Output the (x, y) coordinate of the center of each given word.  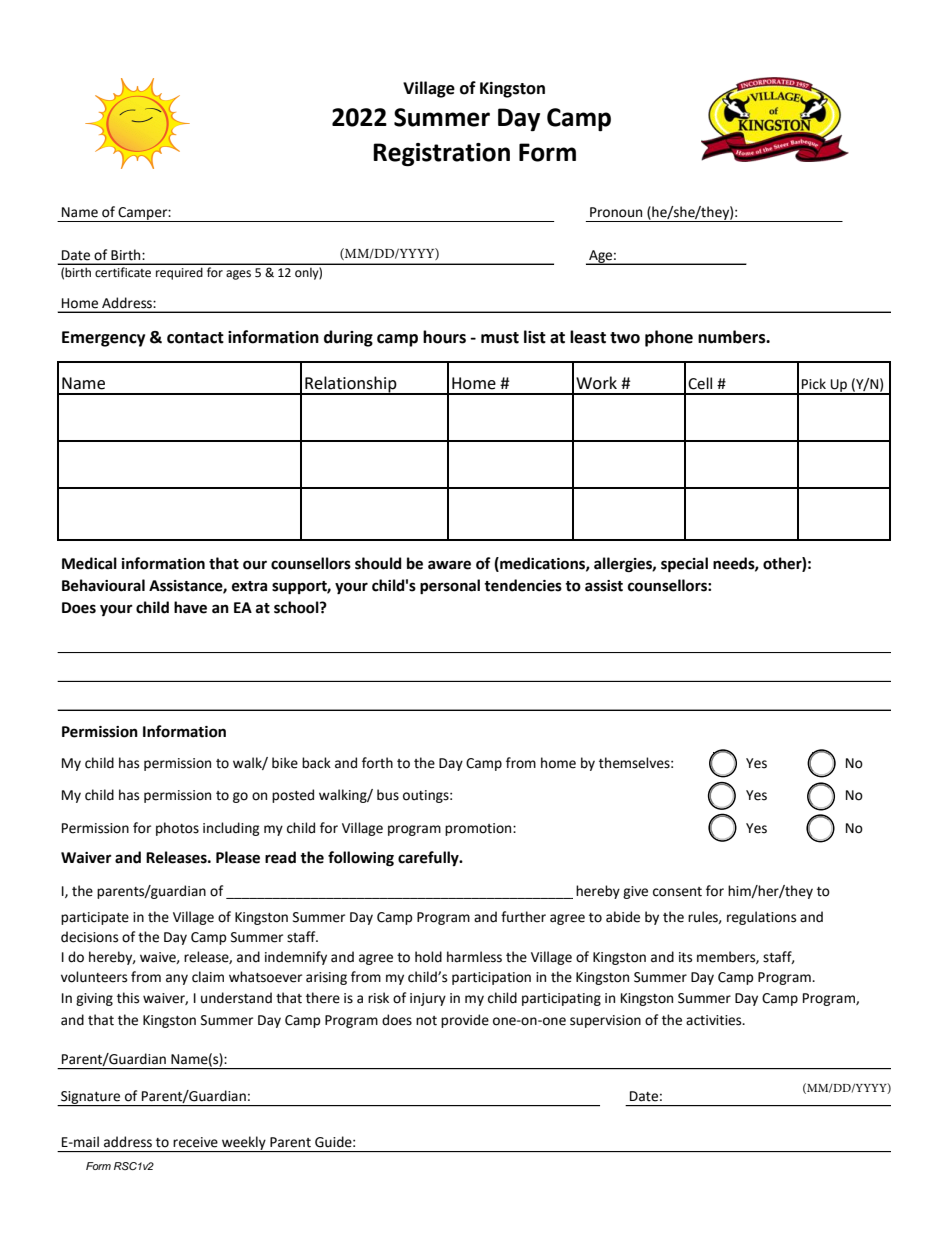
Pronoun (616, 212)
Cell (700, 383)
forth (377, 763)
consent (677, 892)
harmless (474, 957)
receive (195, 1142)
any (177, 979)
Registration (441, 155)
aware (449, 565)
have (190, 607)
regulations (761, 918)
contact (195, 338)
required (179, 273)
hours (444, 337)
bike (285, 763)
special (684, 565)
